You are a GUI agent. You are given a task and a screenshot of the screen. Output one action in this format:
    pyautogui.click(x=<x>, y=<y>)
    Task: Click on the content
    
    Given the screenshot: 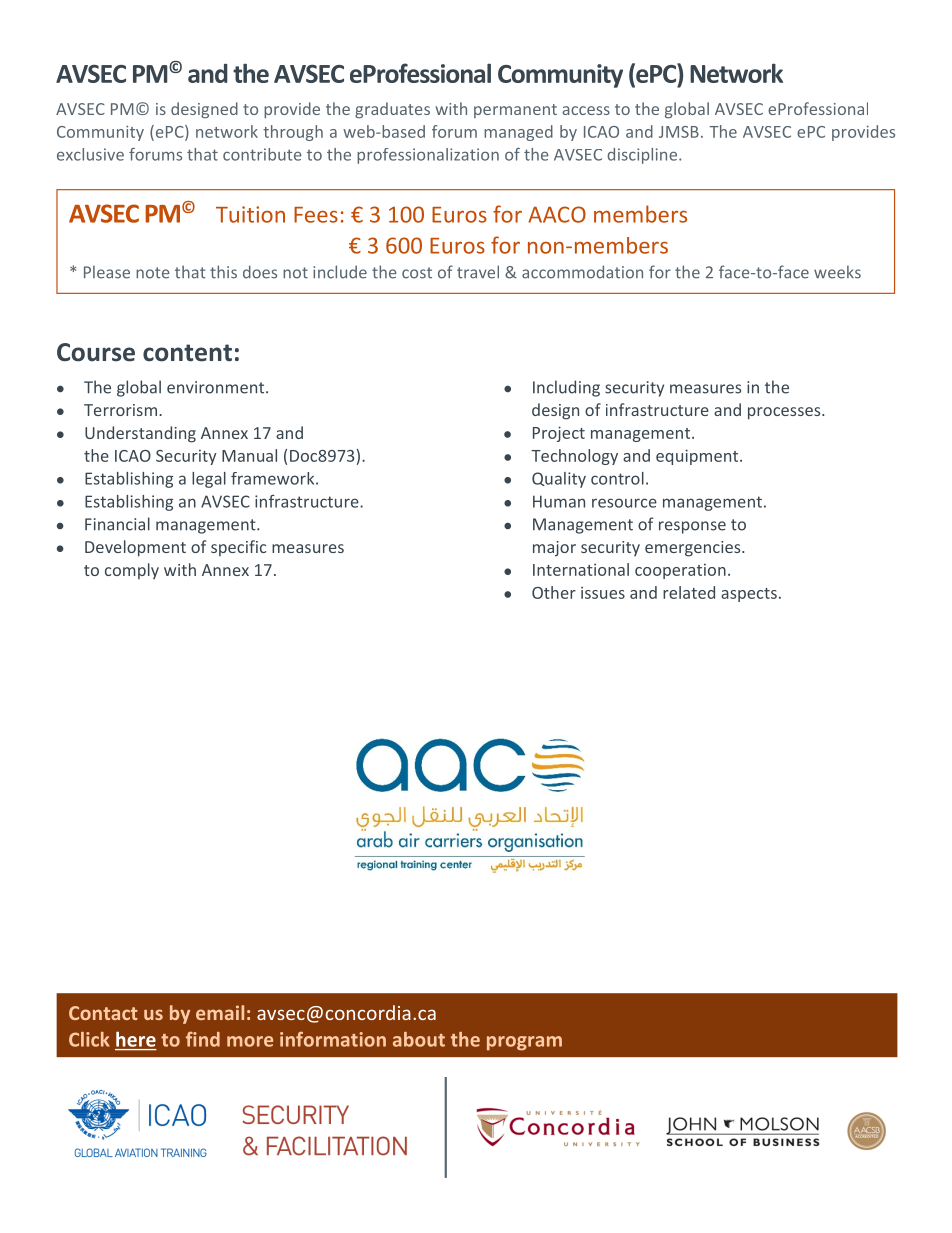 What is the action you would take?
    pyautogui.click(x=187, y=353)
